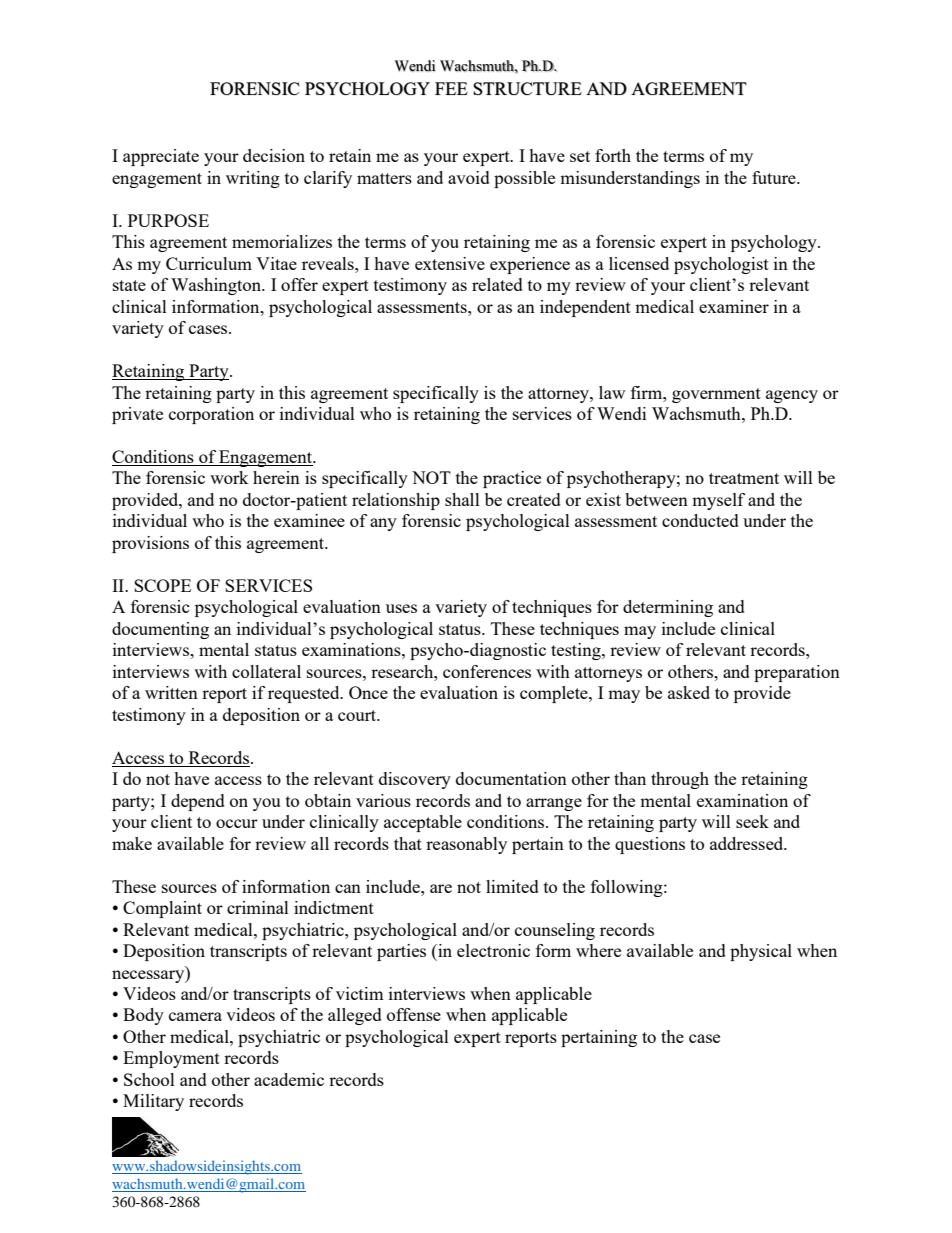 The height and width of the screenshot is (1233, 952). What do you see at coordinates (497, 284) in the screenshot?
I see `related` at bounding box center [497, 284].
